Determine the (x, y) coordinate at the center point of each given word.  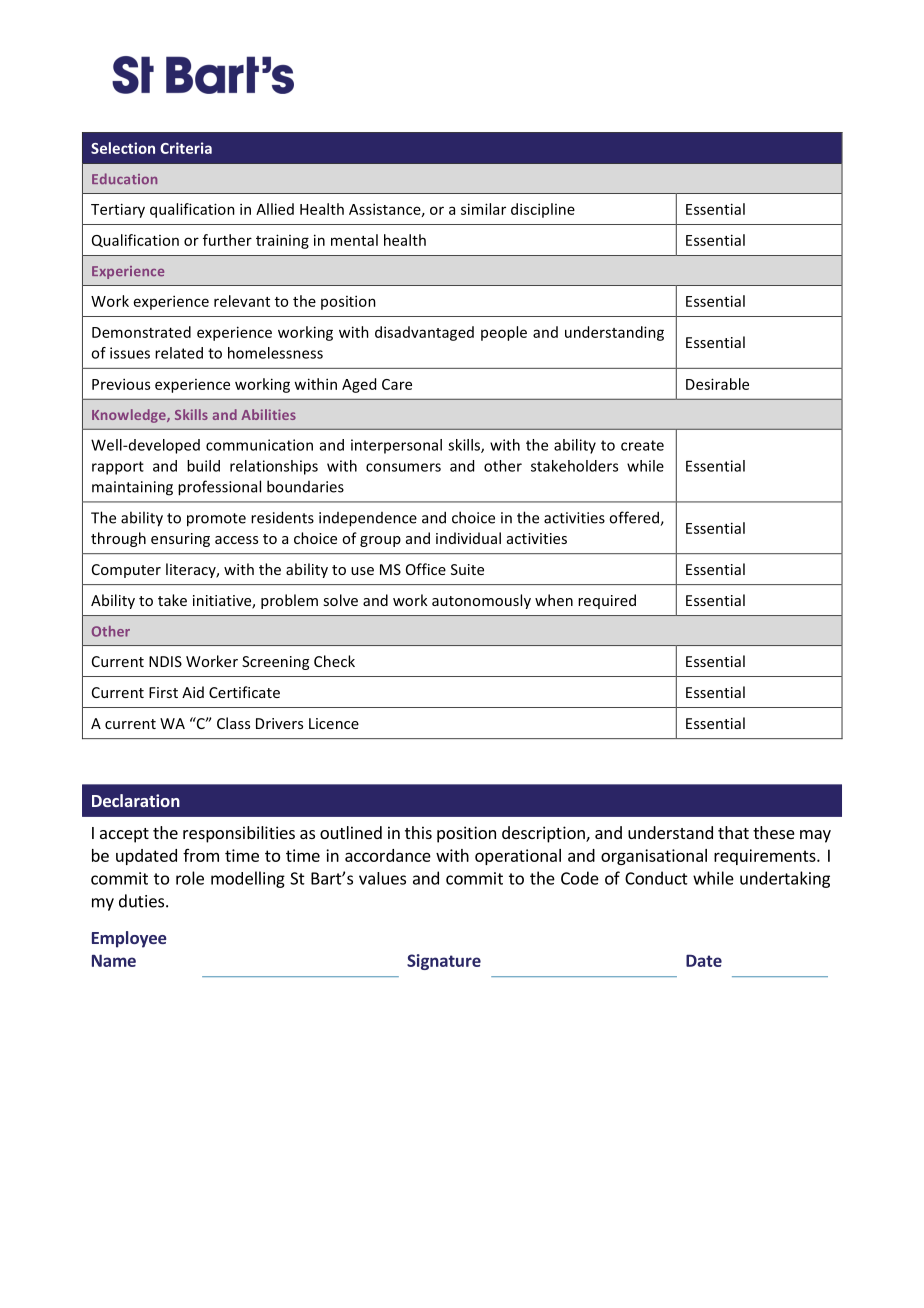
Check (334, 661)
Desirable (717, 384)
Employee (129, 939)
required (607, 601)
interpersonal (396, 446)
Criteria (186, 148)
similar (483, 209)
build (203, 466)
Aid (193, 692)
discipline (543, 210)
